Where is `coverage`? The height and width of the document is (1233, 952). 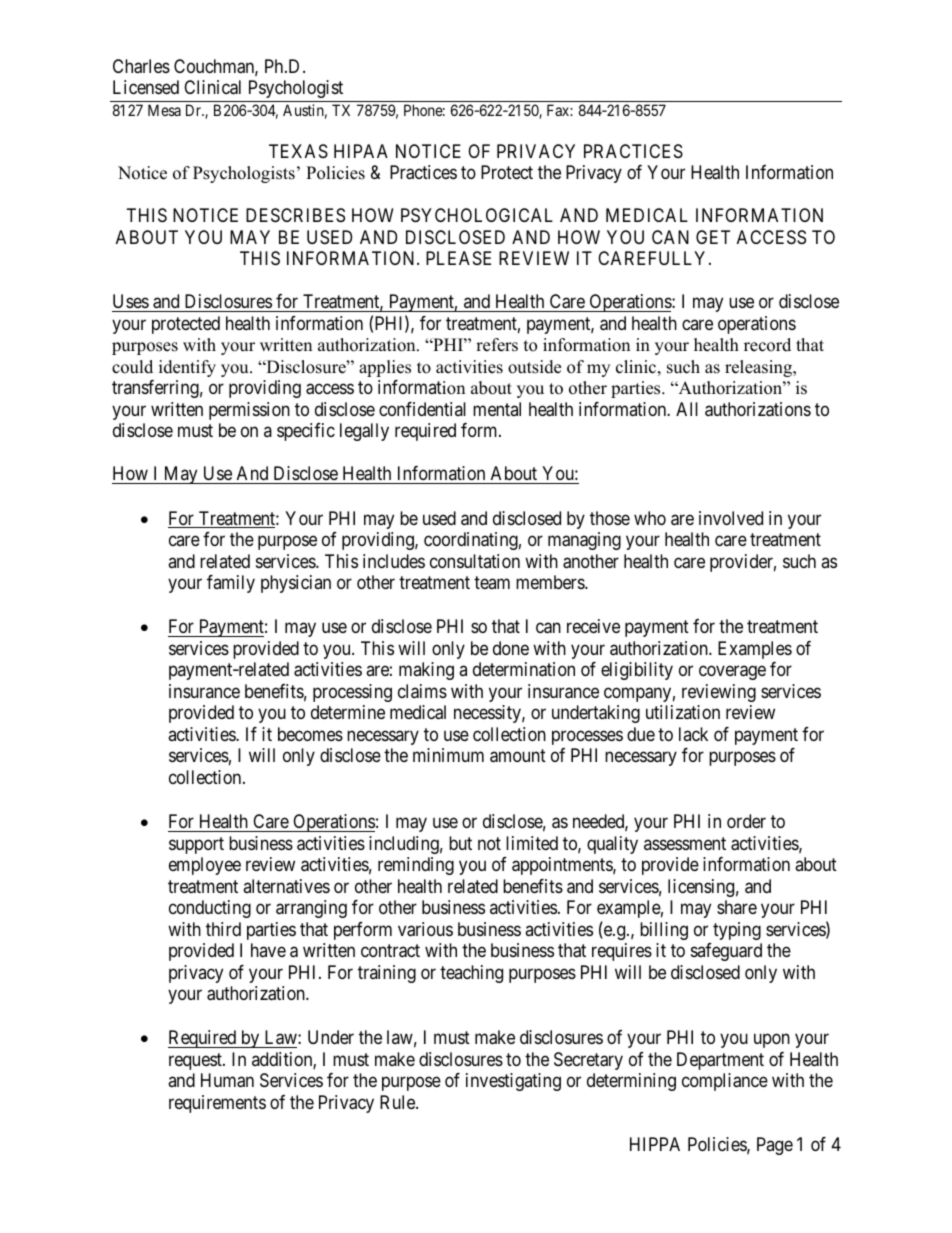 coverage is located at coordinates (732, 673).
